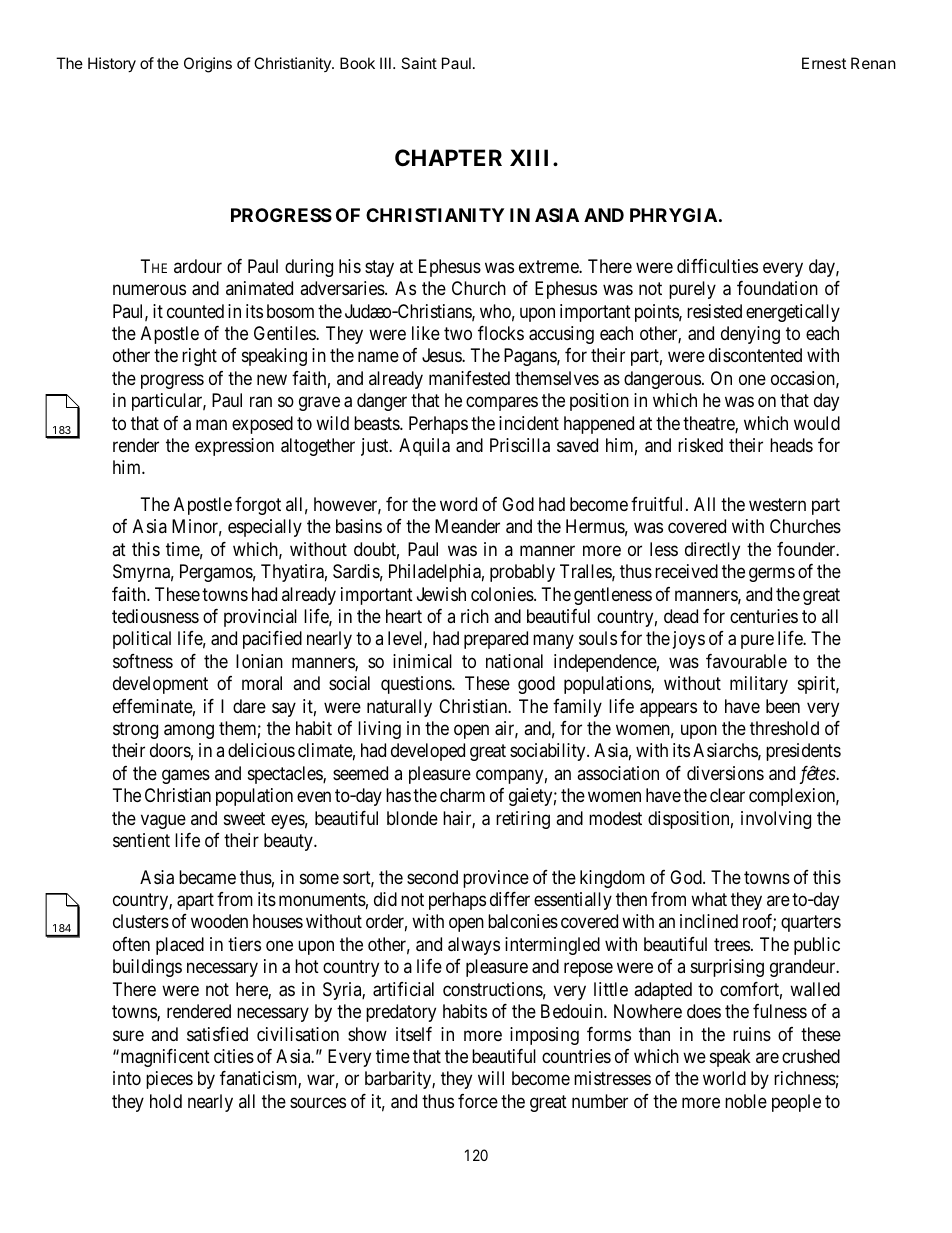  I want to click on expression, so click(234, 447).
